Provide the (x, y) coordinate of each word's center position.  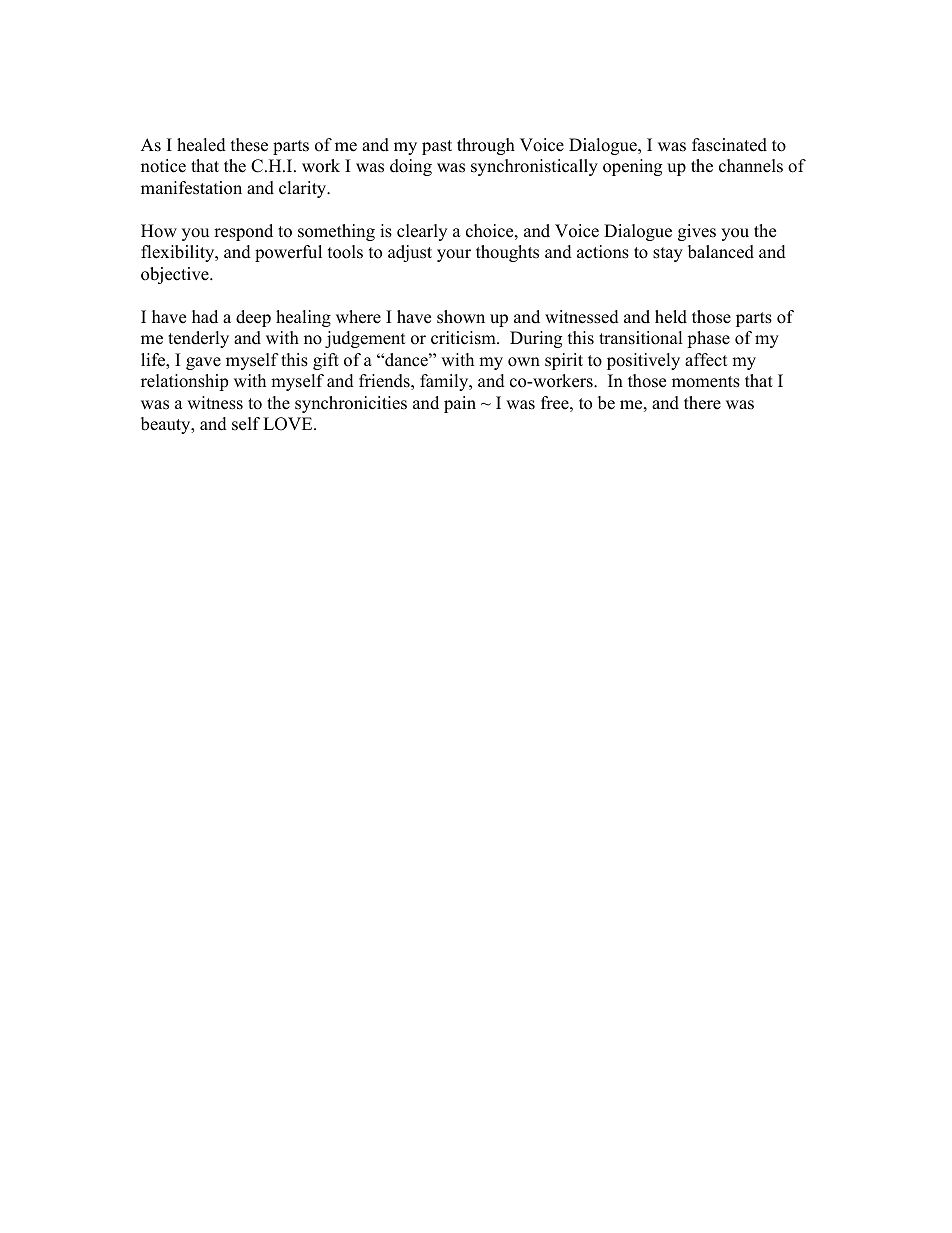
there (702, 403)
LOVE (289, 424)
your (454, 255)
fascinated (729, 145)
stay (668, 254)
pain (460, 404)
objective (176, 275)
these (249, 145)
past (437, 147)
